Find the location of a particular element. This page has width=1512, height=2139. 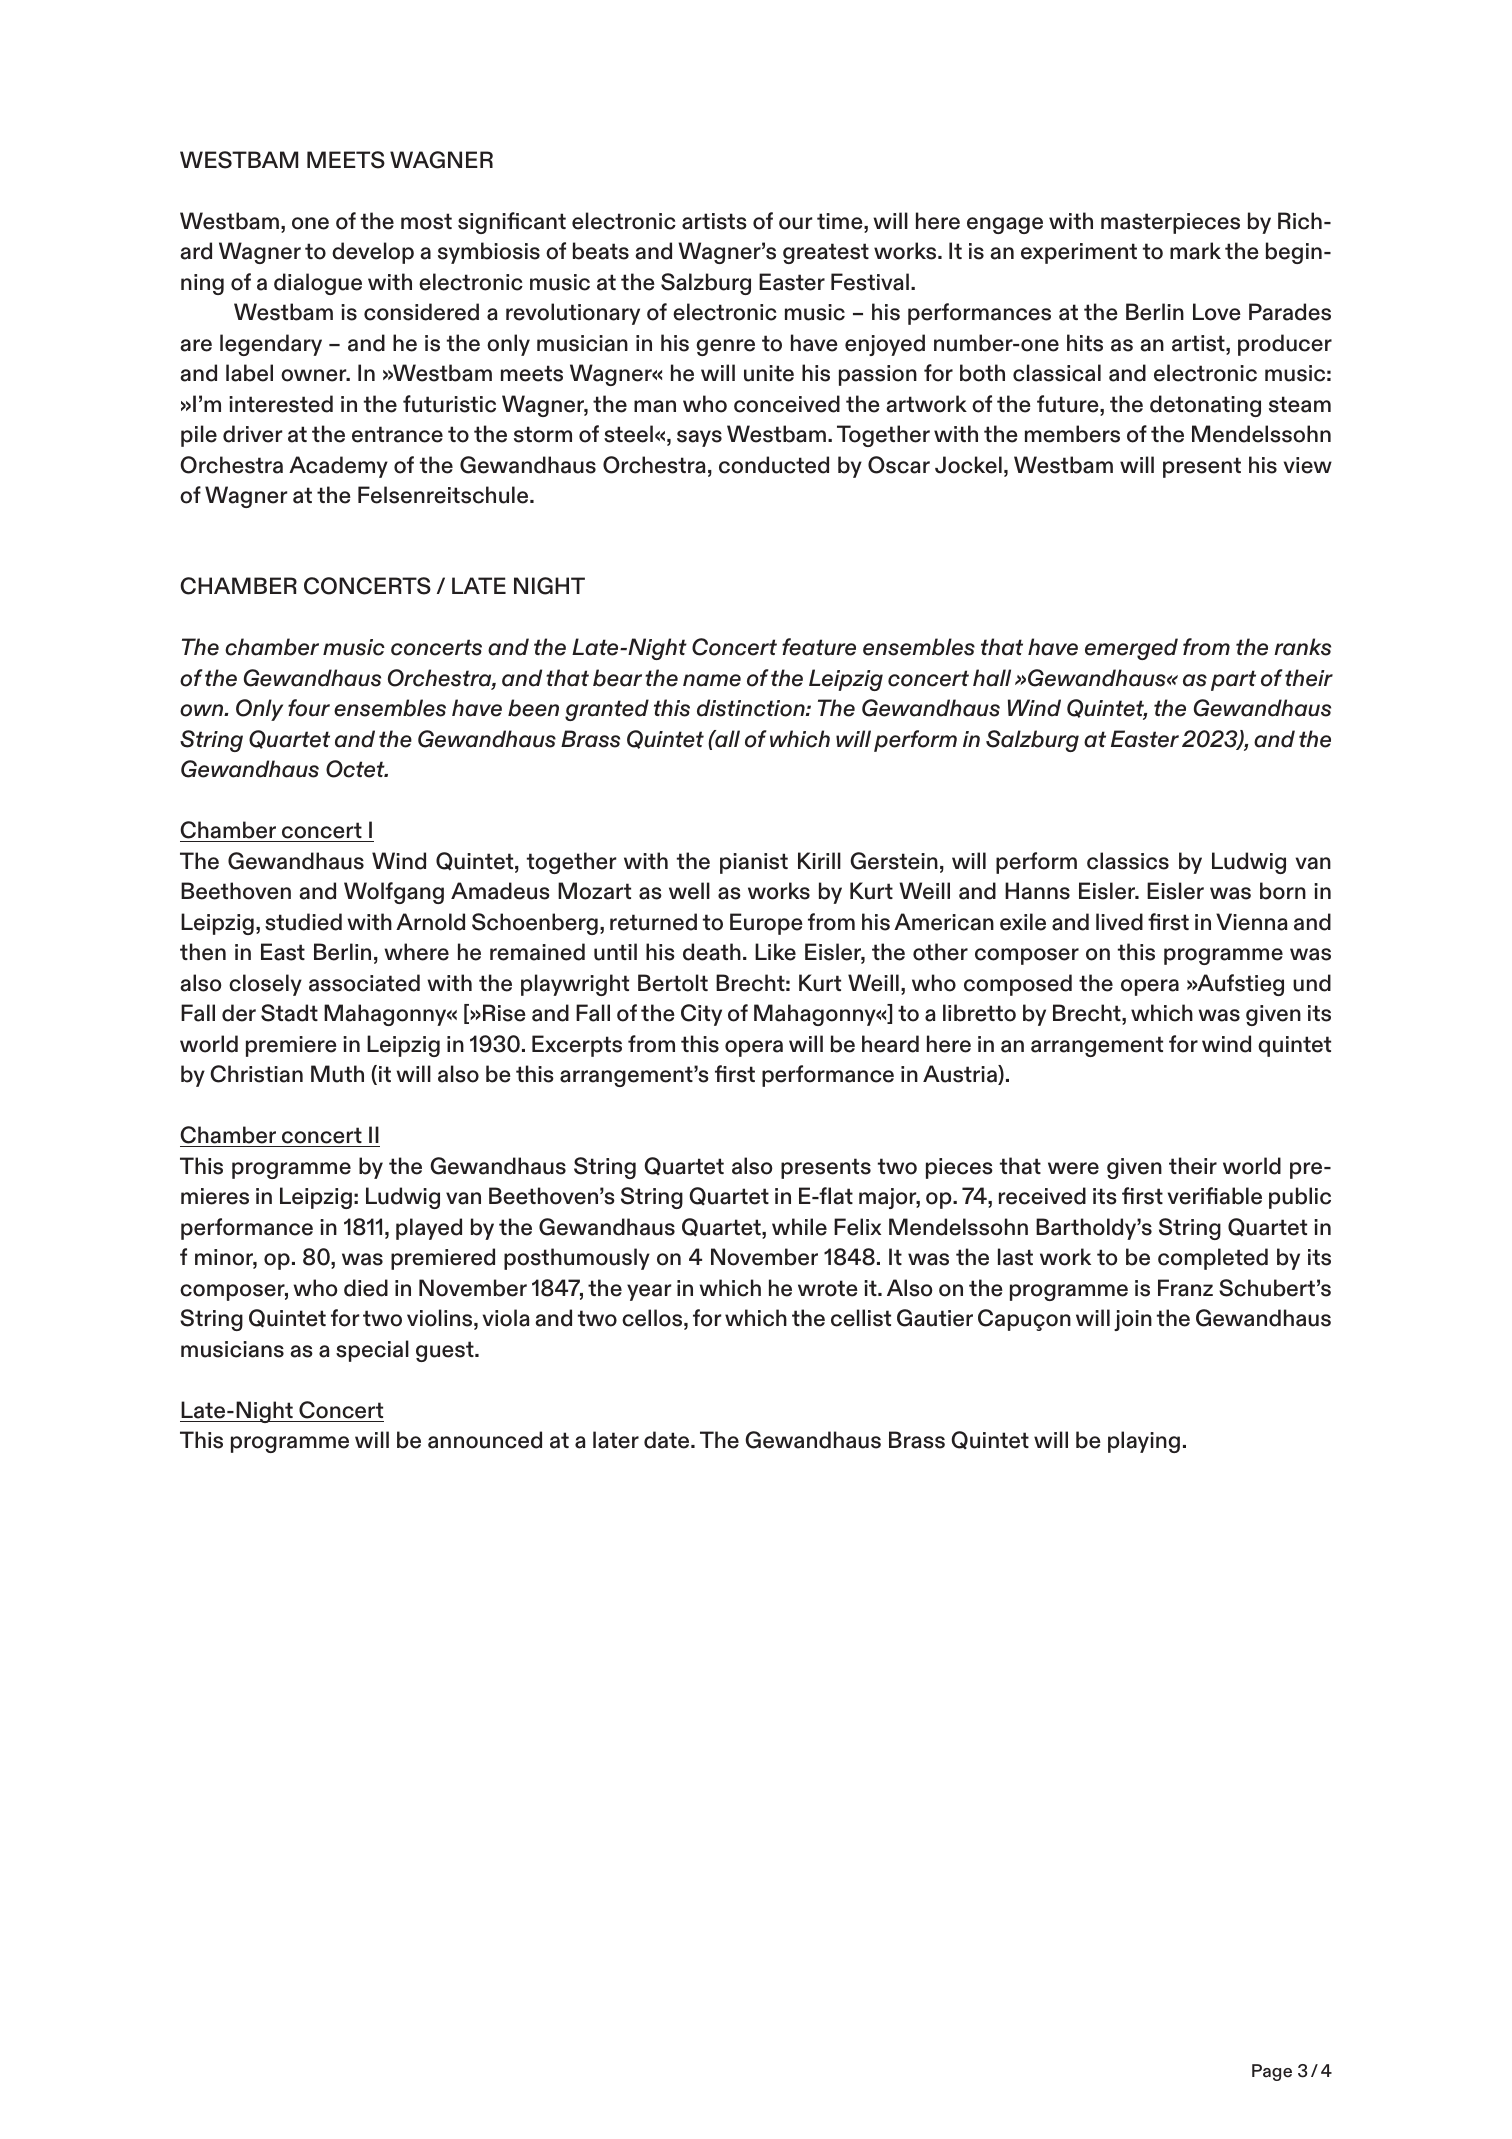

dialogue is located at coordinates (318, 284).
